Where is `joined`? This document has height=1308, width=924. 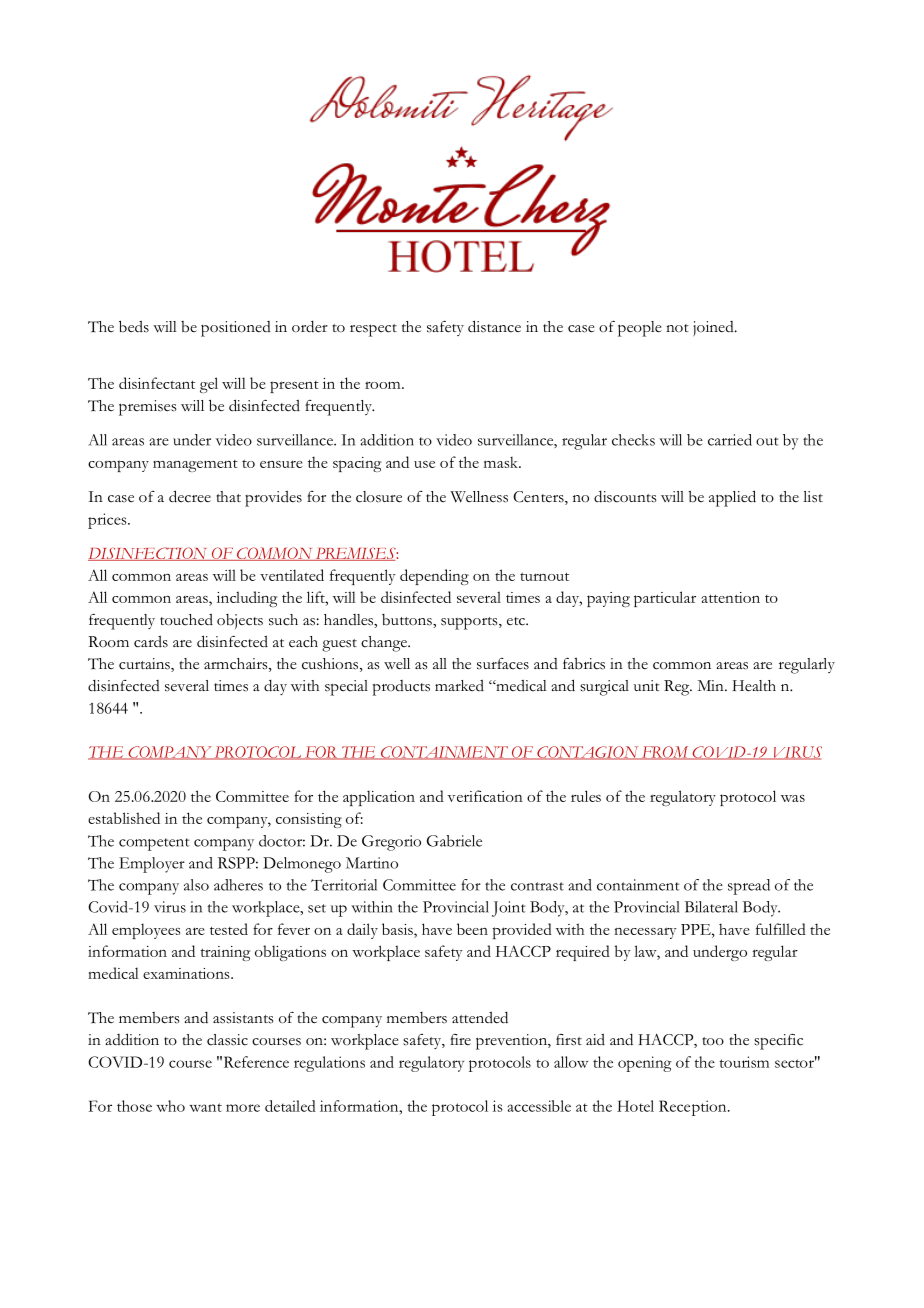
joined is located at coordinates (714, 328).
